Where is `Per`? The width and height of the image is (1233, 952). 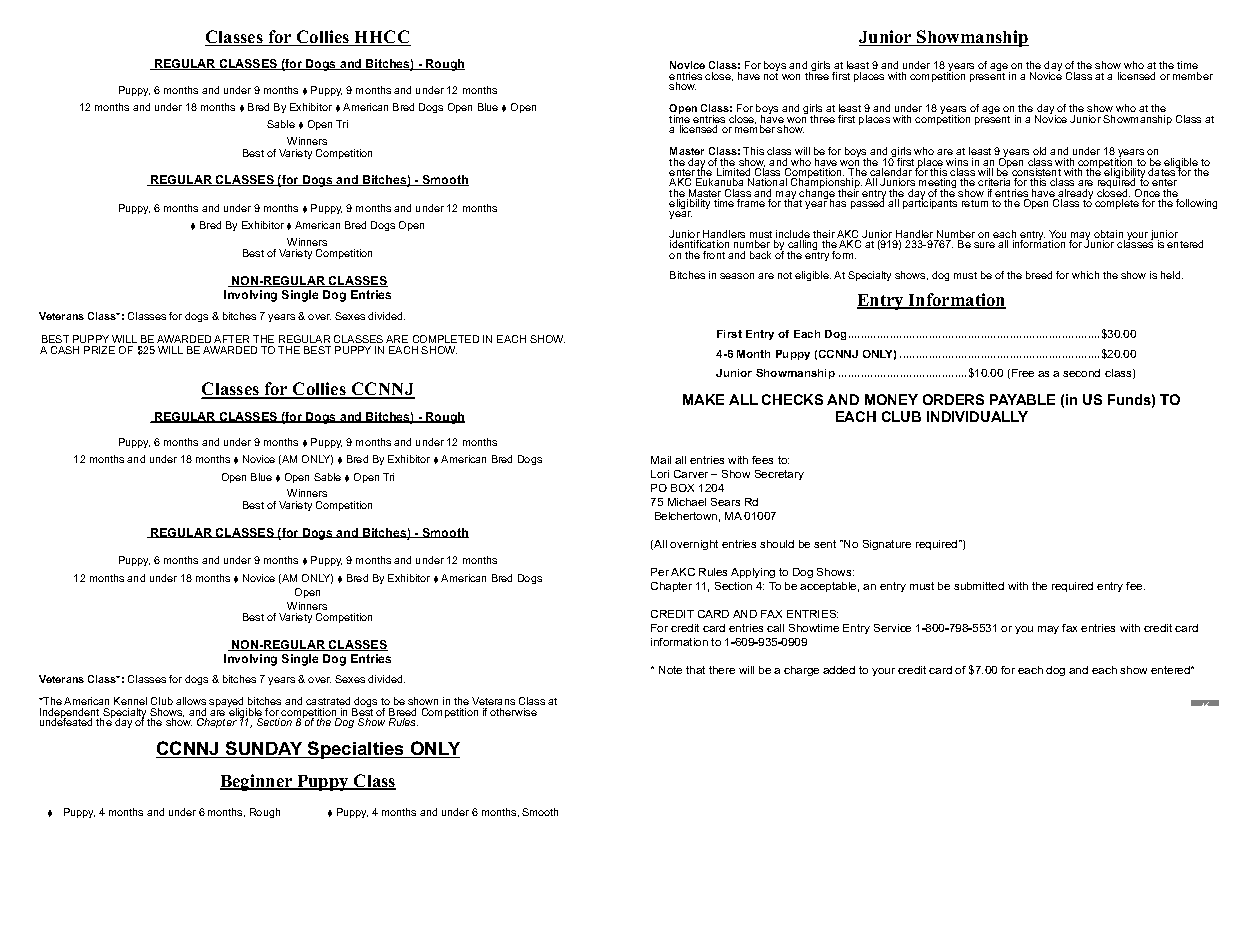
Per is located at coordinates (660, 572).
